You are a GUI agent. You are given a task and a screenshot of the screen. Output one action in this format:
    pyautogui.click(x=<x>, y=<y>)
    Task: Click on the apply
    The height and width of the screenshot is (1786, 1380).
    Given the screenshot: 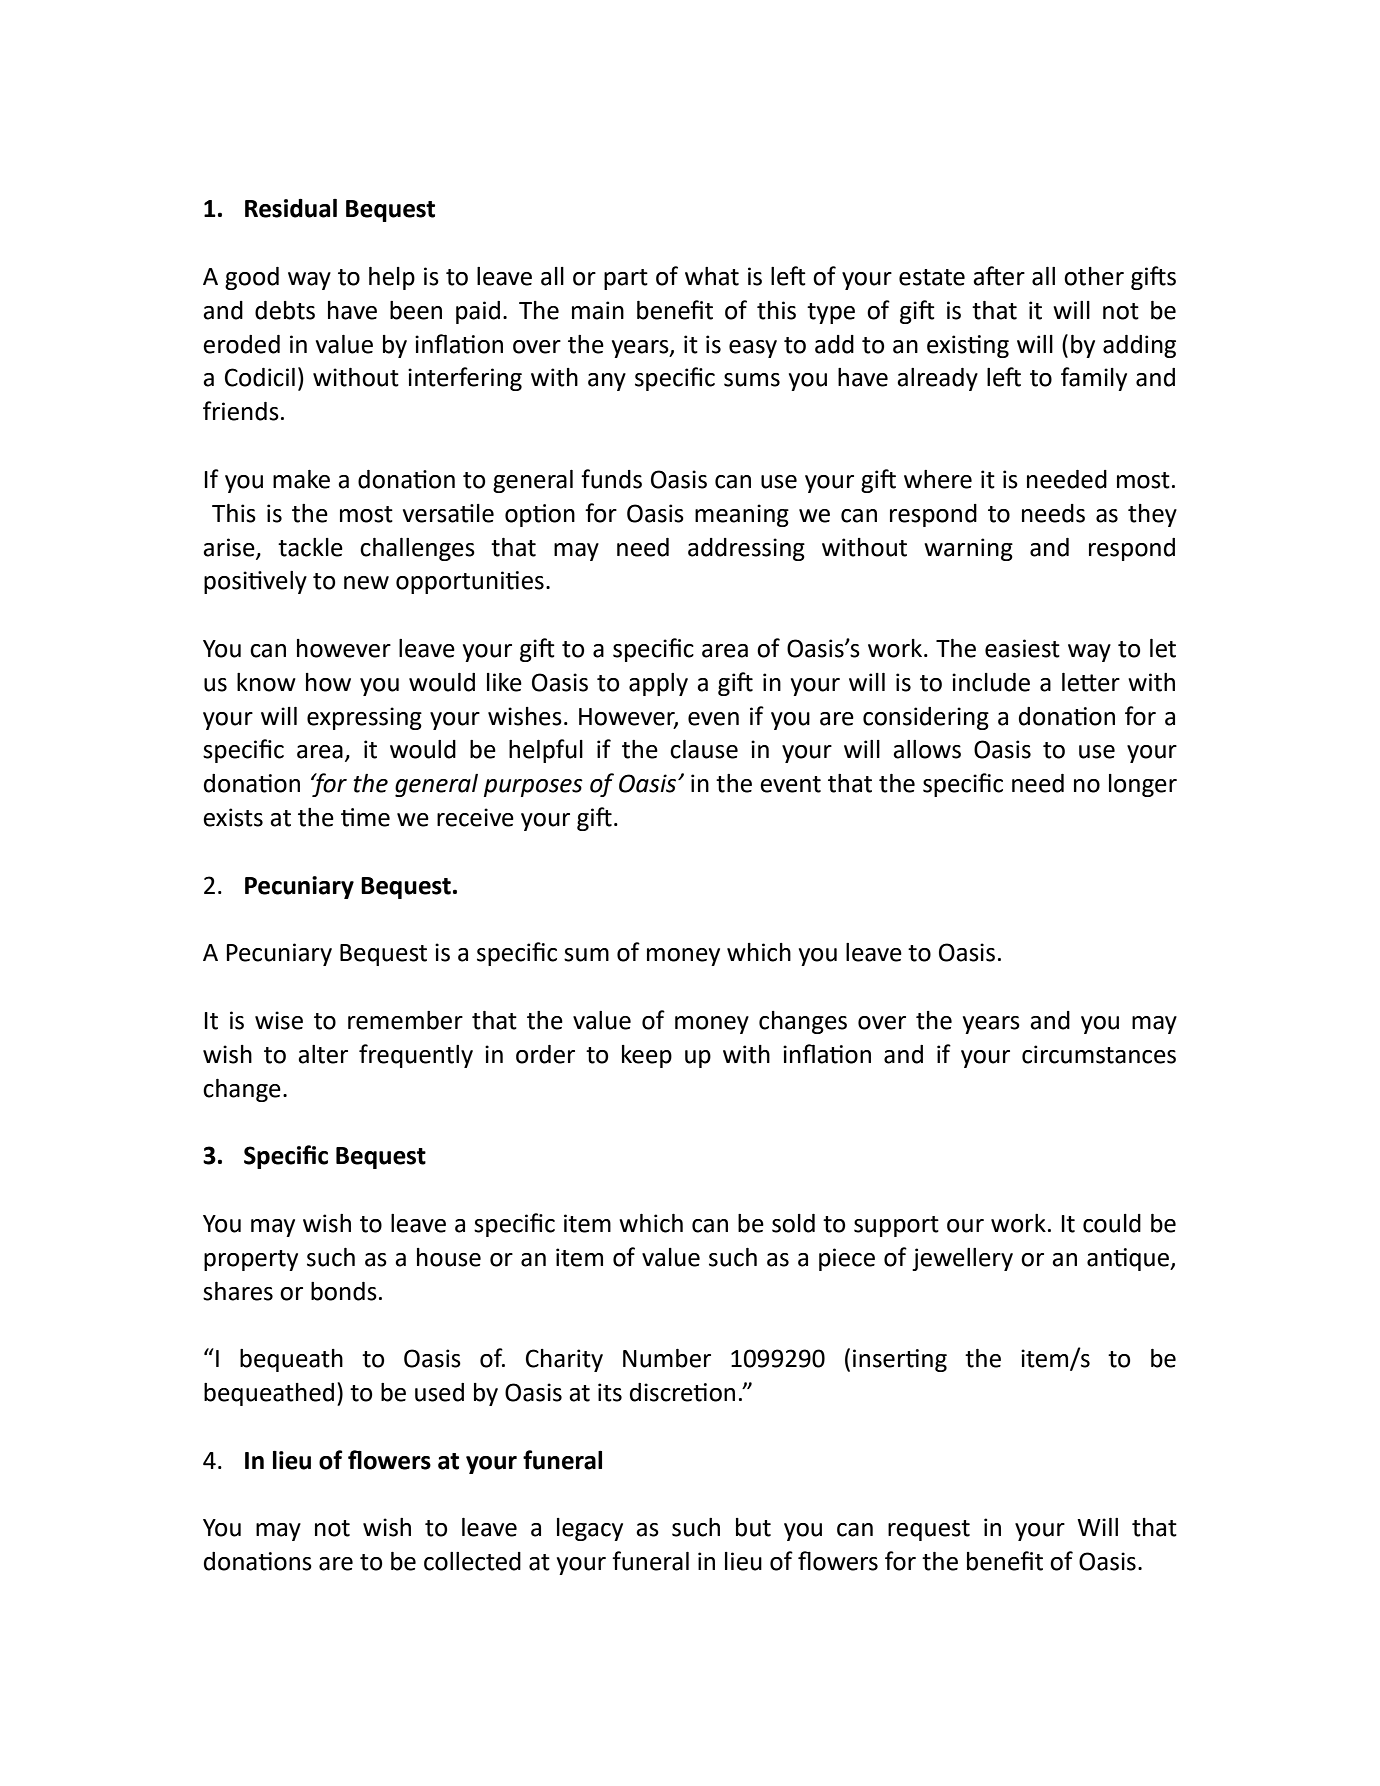 What is the action you would take?
    pyautogui.click(x=658, y=684)
